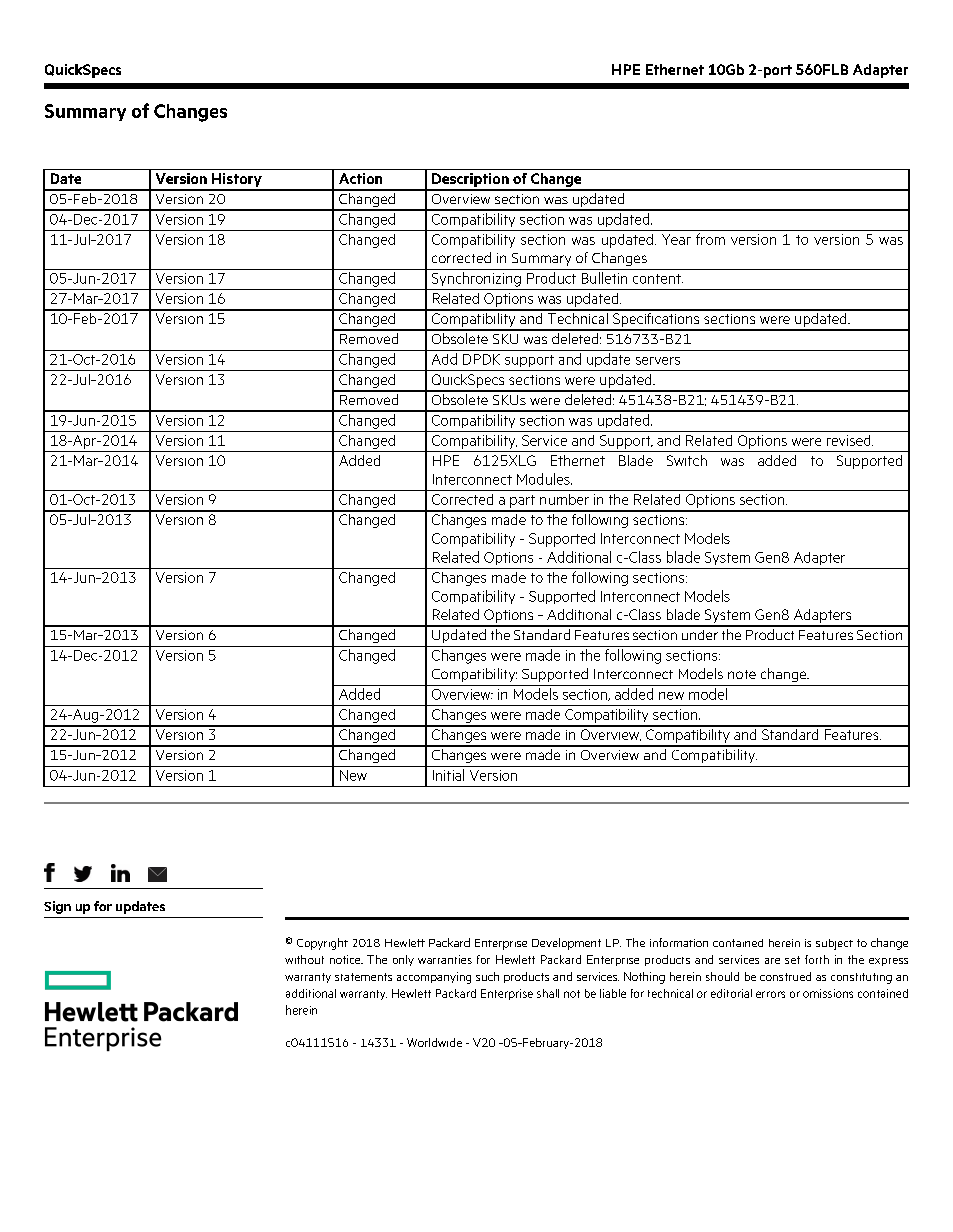  Describe the element at coordinates (448, 775) in the screenshot. I see `Initial` at that location.
